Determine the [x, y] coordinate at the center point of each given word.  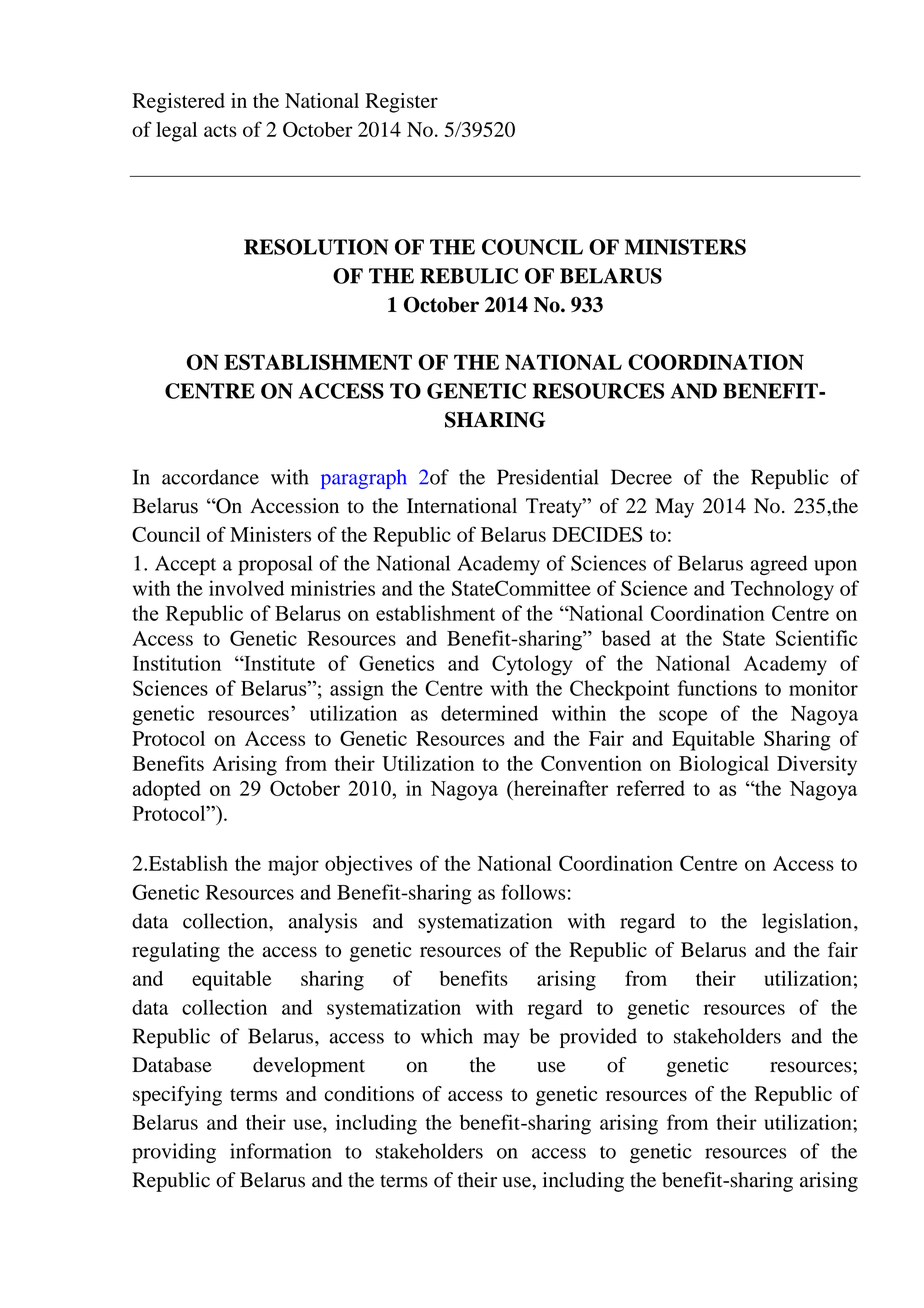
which [447, 1036]
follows [533, 892]
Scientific [817, 638]
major [293, 865]
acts [220, 130]
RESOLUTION [316, 247]
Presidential [548, 477]
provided [598, 1038]
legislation [807, 923]
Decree [641, 477]
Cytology [532, 665]
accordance [210, 477]
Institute [278, 663]
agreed [779, 565]
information [281, 1151]
